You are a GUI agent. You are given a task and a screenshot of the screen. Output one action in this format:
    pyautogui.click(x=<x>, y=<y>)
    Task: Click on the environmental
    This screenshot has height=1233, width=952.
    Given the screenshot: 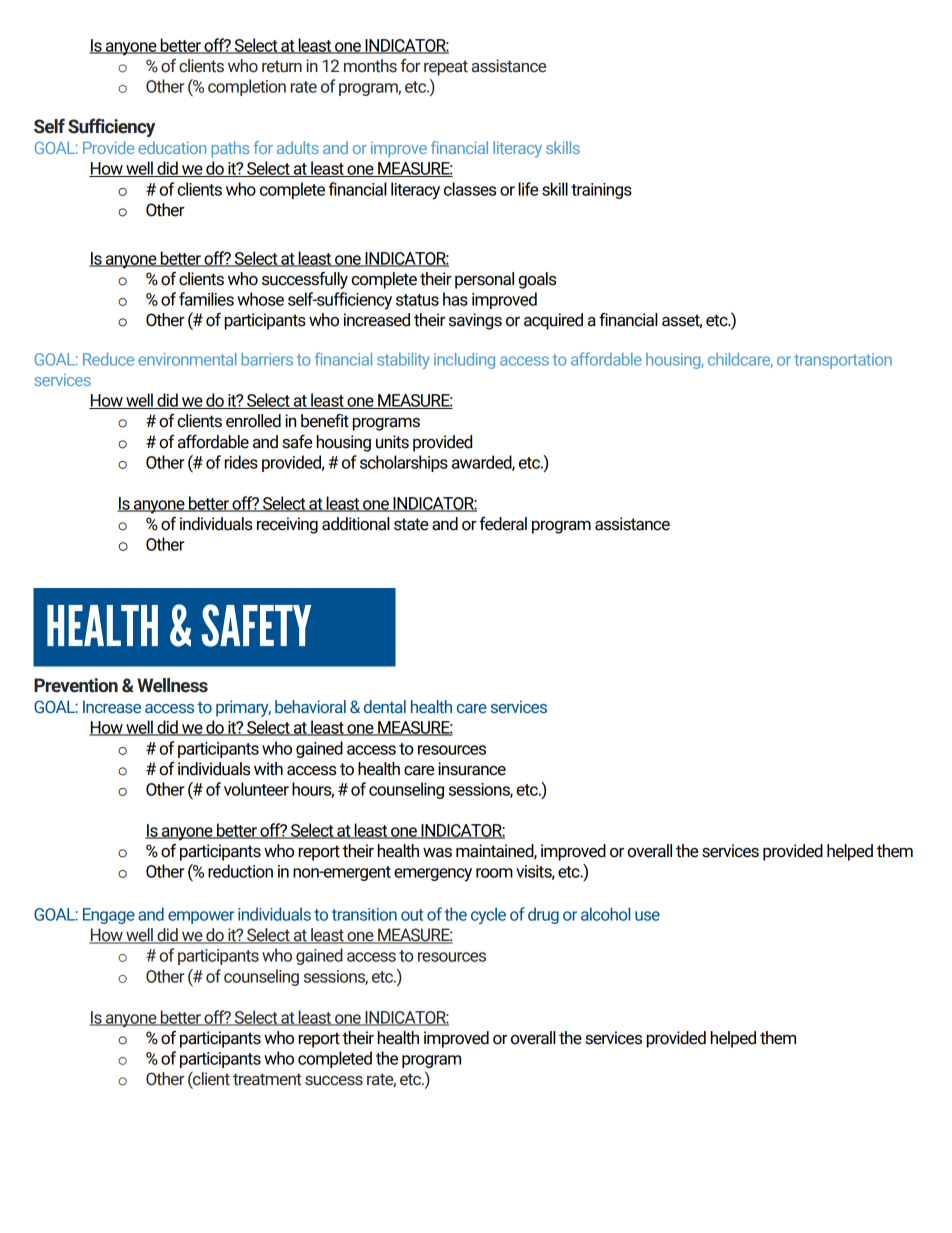 What is the action you would take?
    pyautogui.click(x=187, y=359)
